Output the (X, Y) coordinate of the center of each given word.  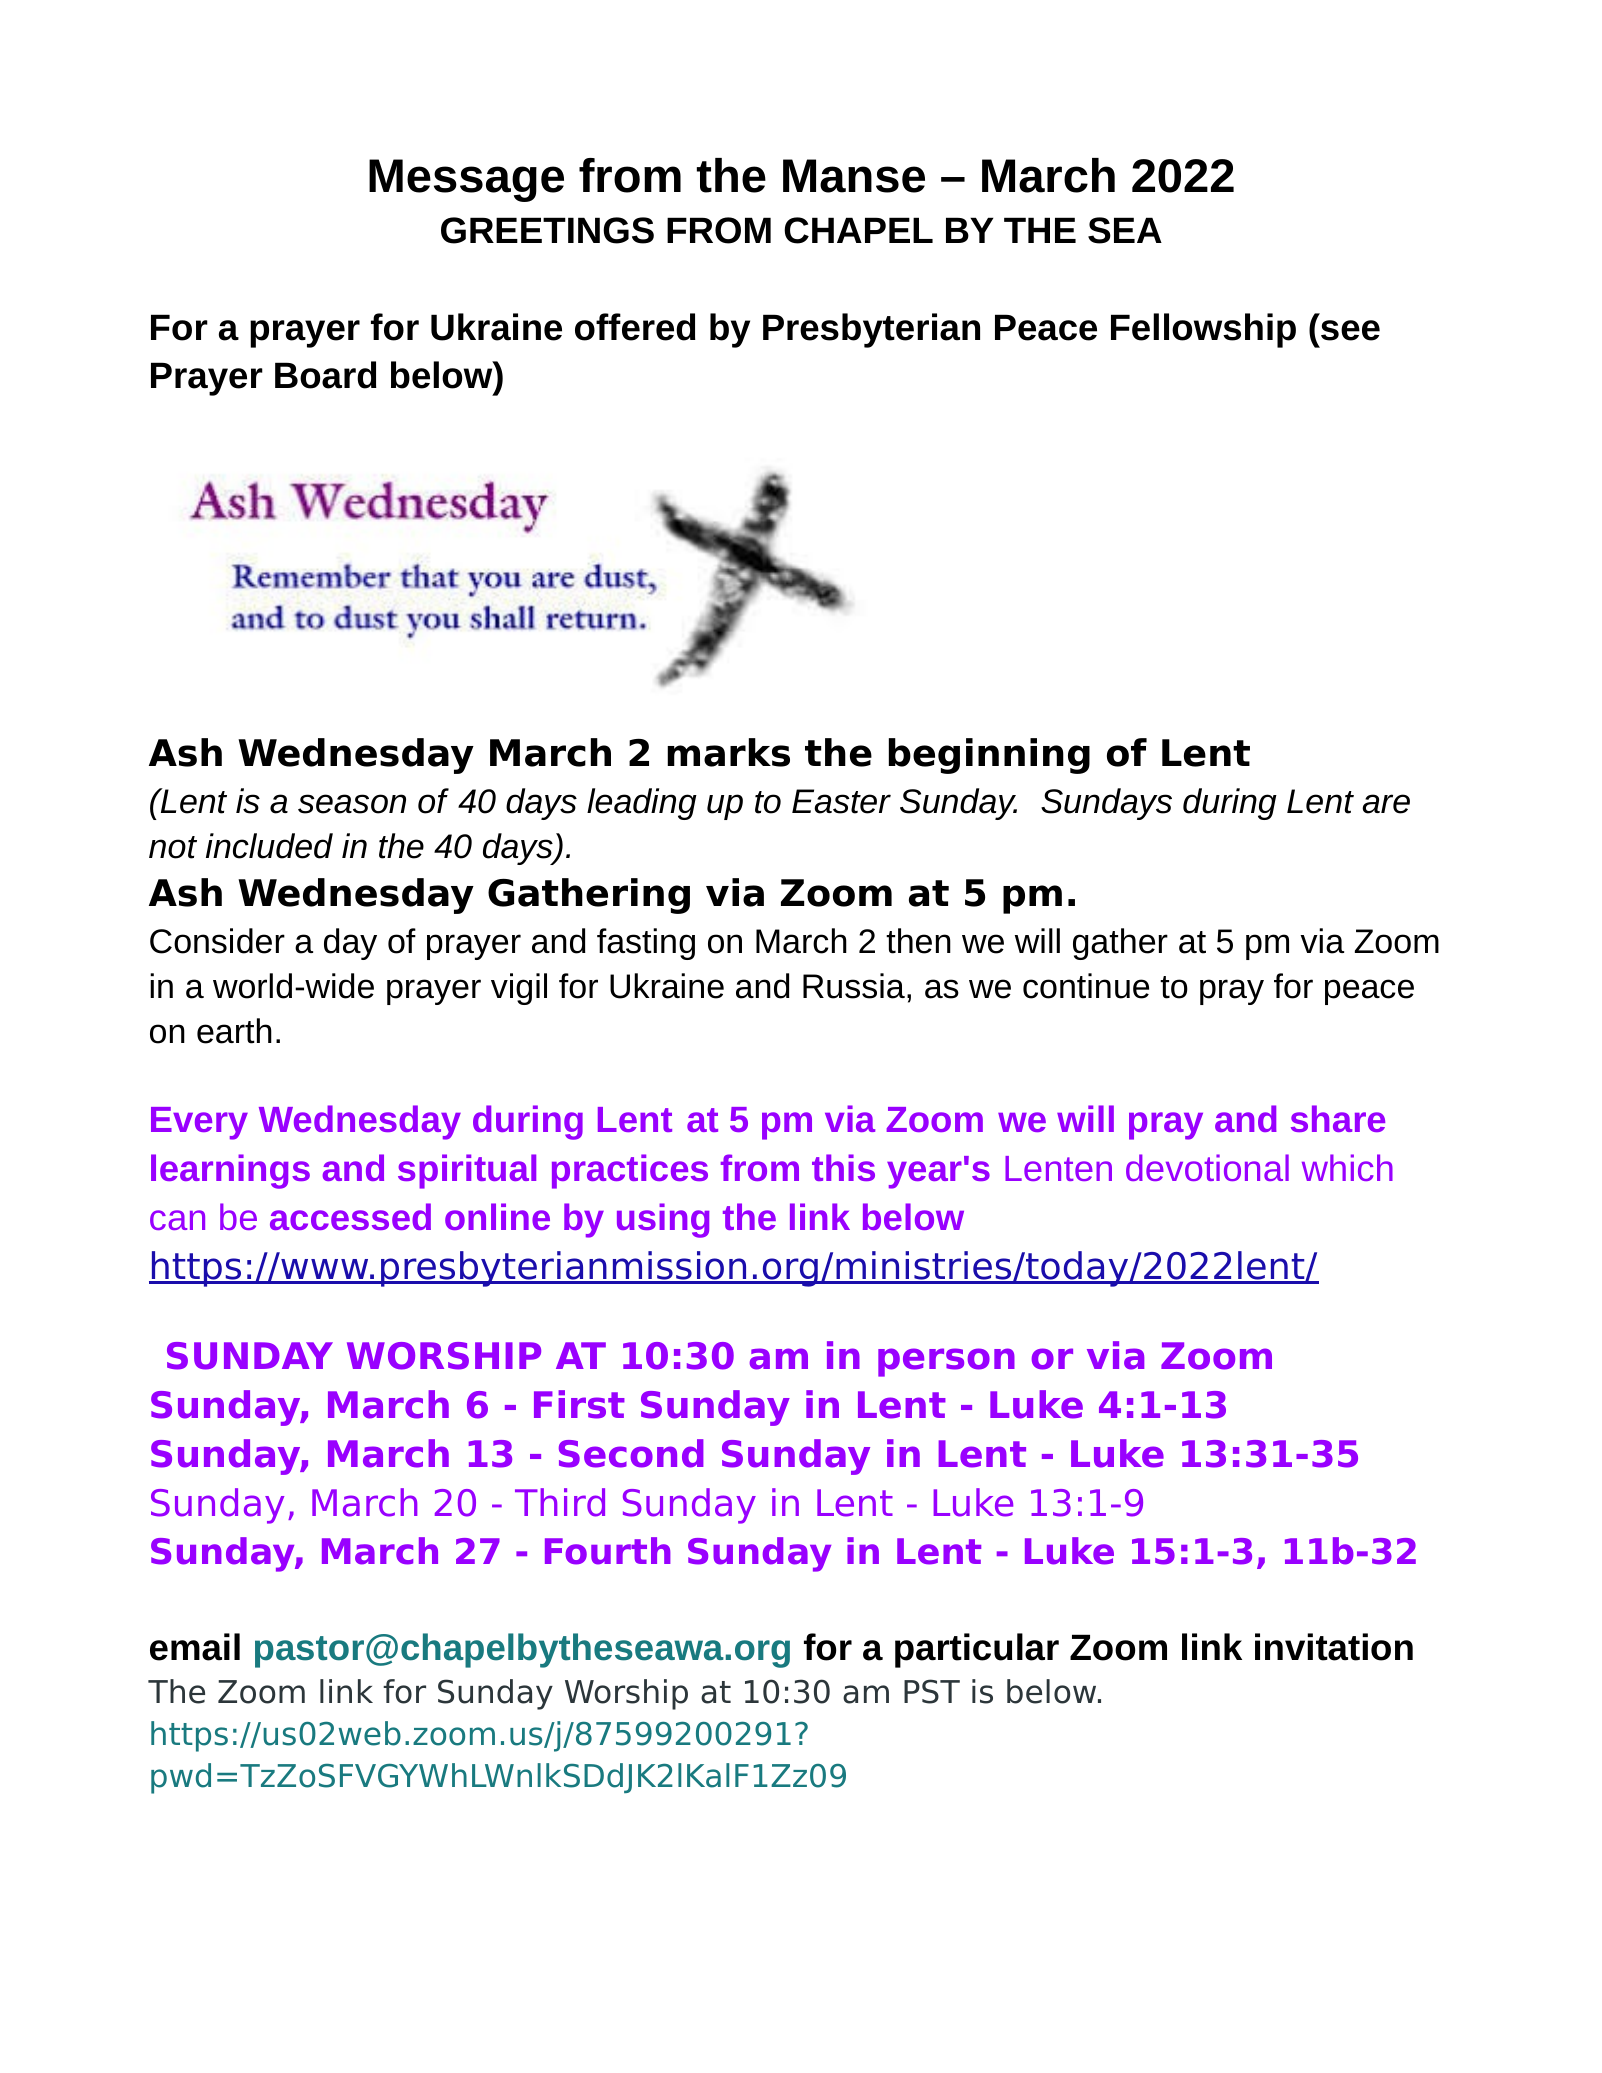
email (195, 1647)
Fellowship (1203, 330)
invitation (1334, 1647)
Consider (217, 941)
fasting (646, 944)
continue (1086, 986)
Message (466, 180)
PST (932, 1691)
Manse (854, 176)
